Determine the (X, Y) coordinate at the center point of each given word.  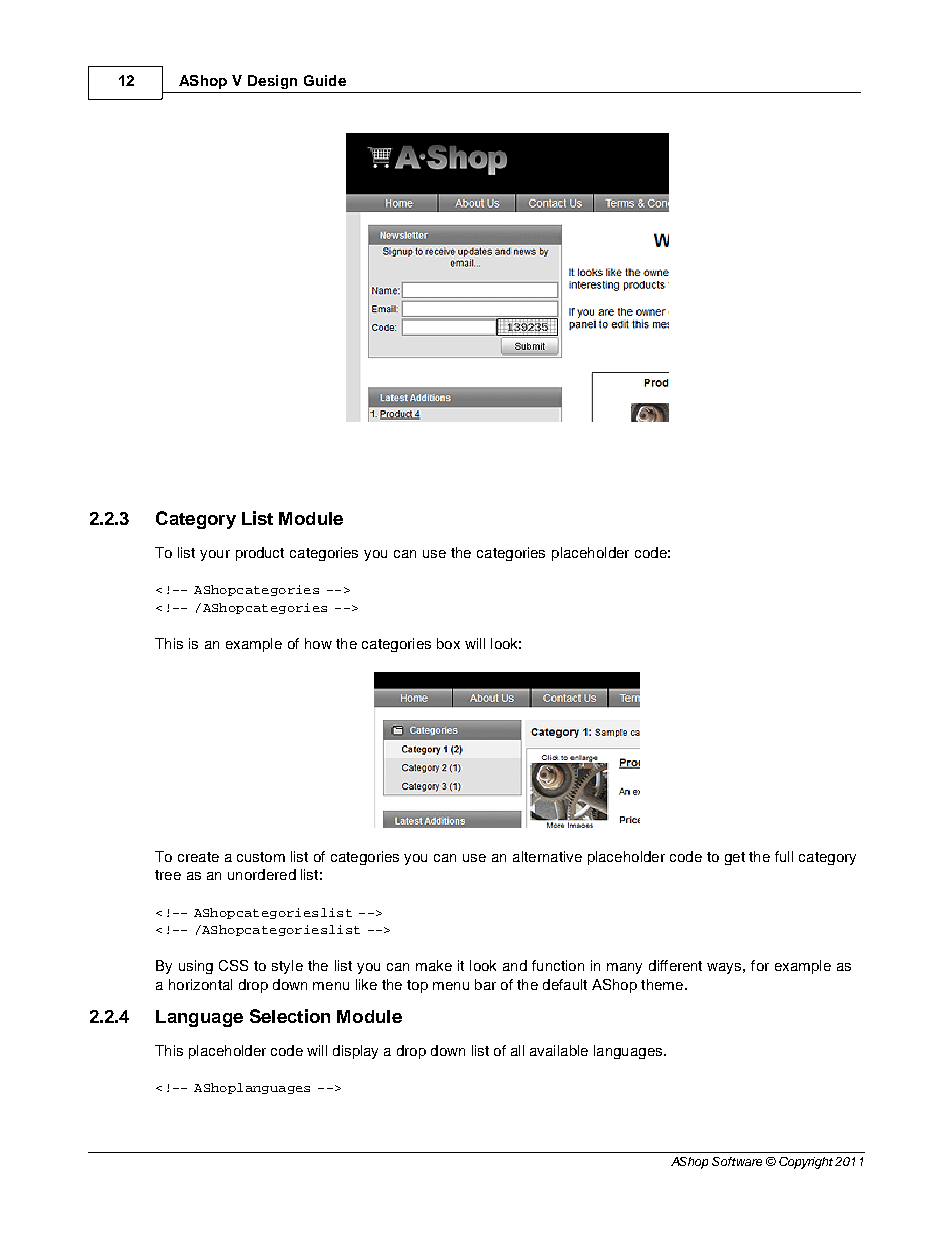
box (448, 643)
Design (272, 82)
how (318, 643)
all (517, 1050)
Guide (325, 80)
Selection (290, 1016)
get (735, 858)
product (260, 554)
